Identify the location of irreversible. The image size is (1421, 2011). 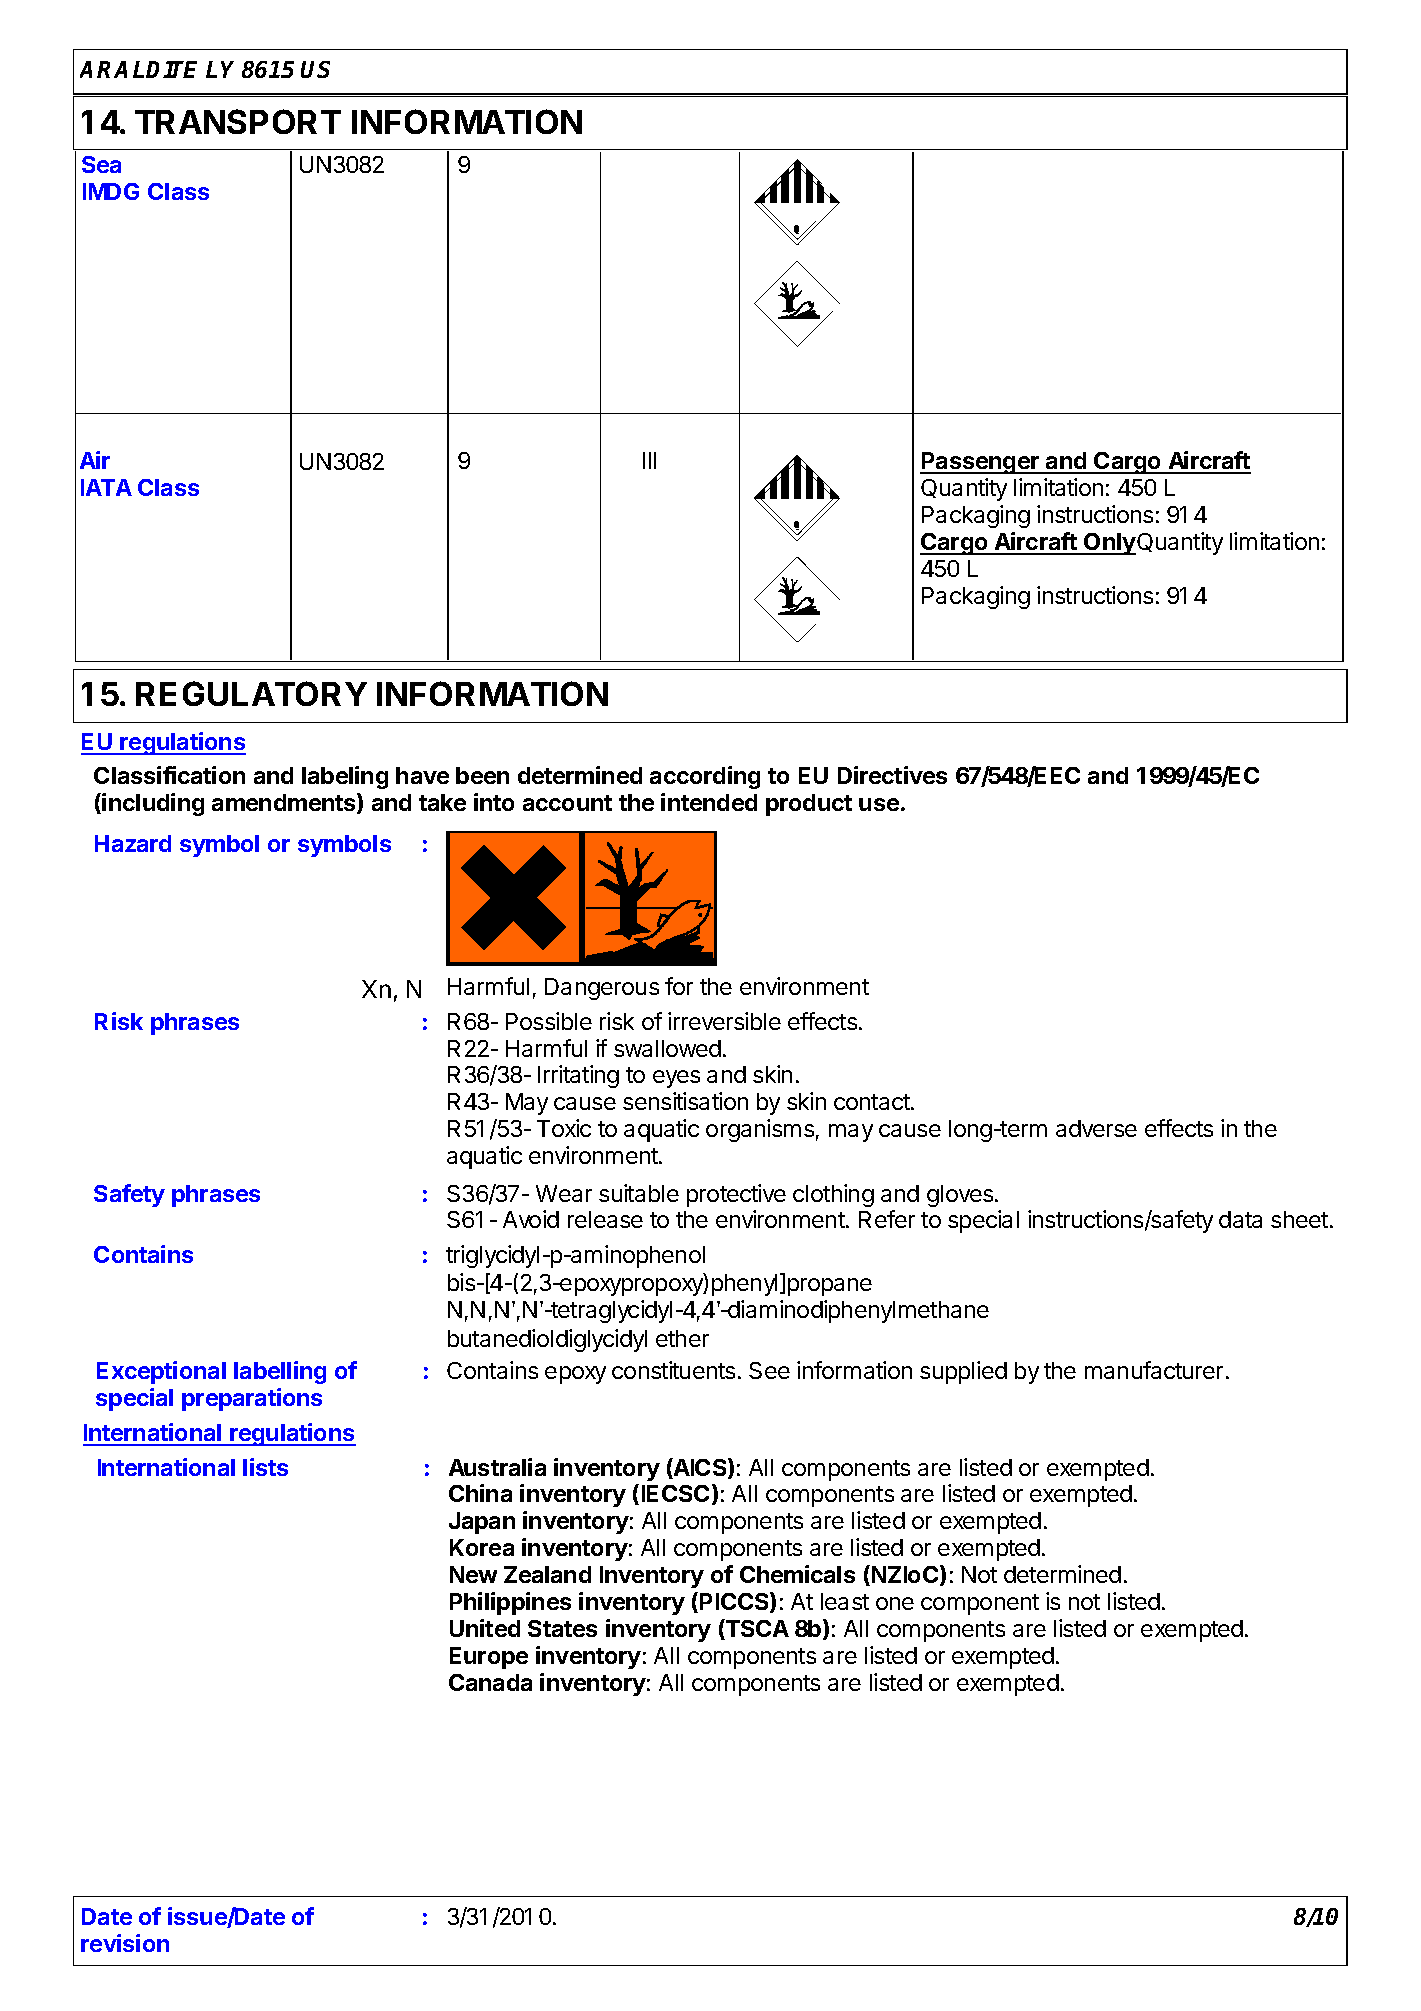
(724, 1021).
